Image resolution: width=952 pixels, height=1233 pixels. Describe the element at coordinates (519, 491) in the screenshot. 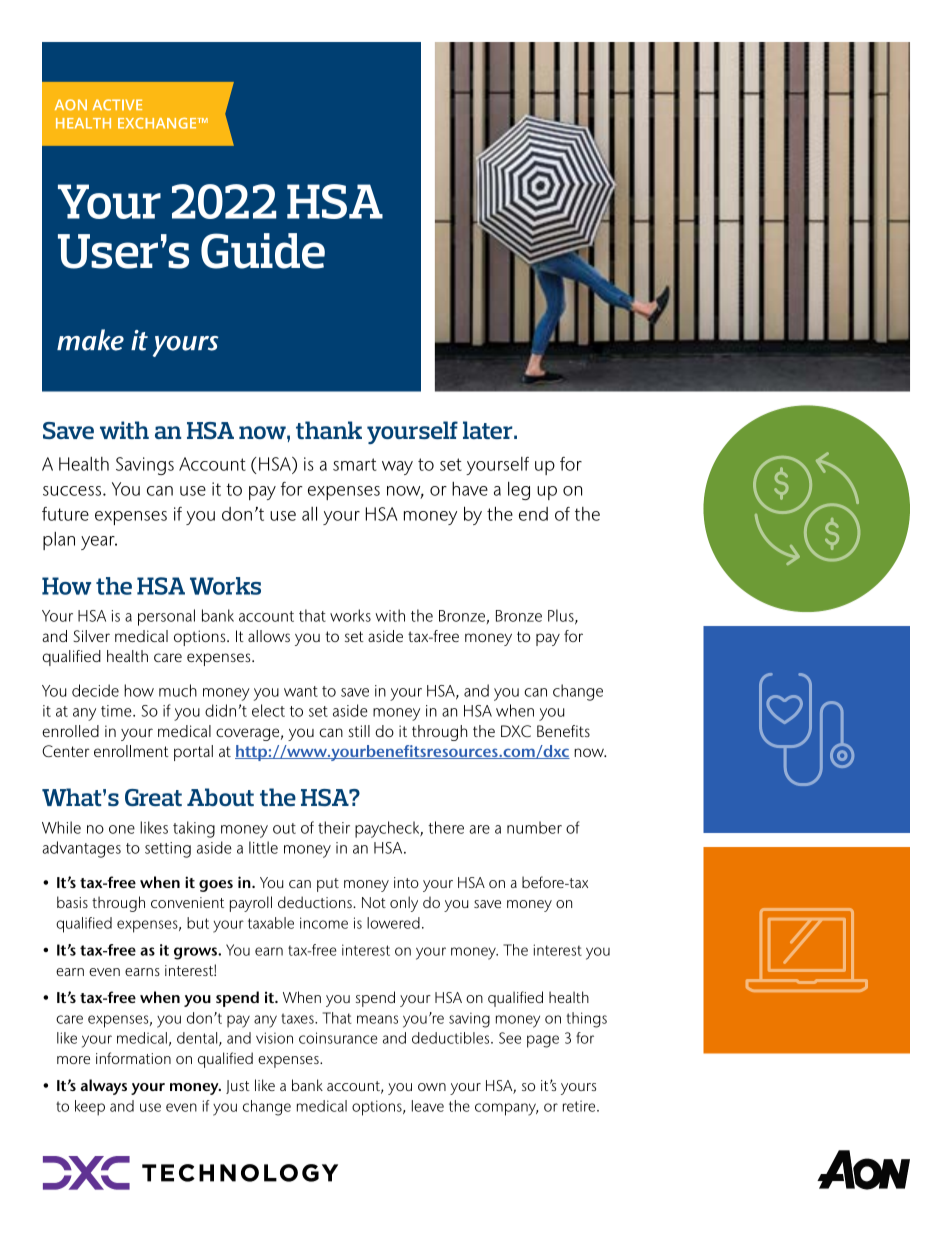

I see `leg` at that location.
